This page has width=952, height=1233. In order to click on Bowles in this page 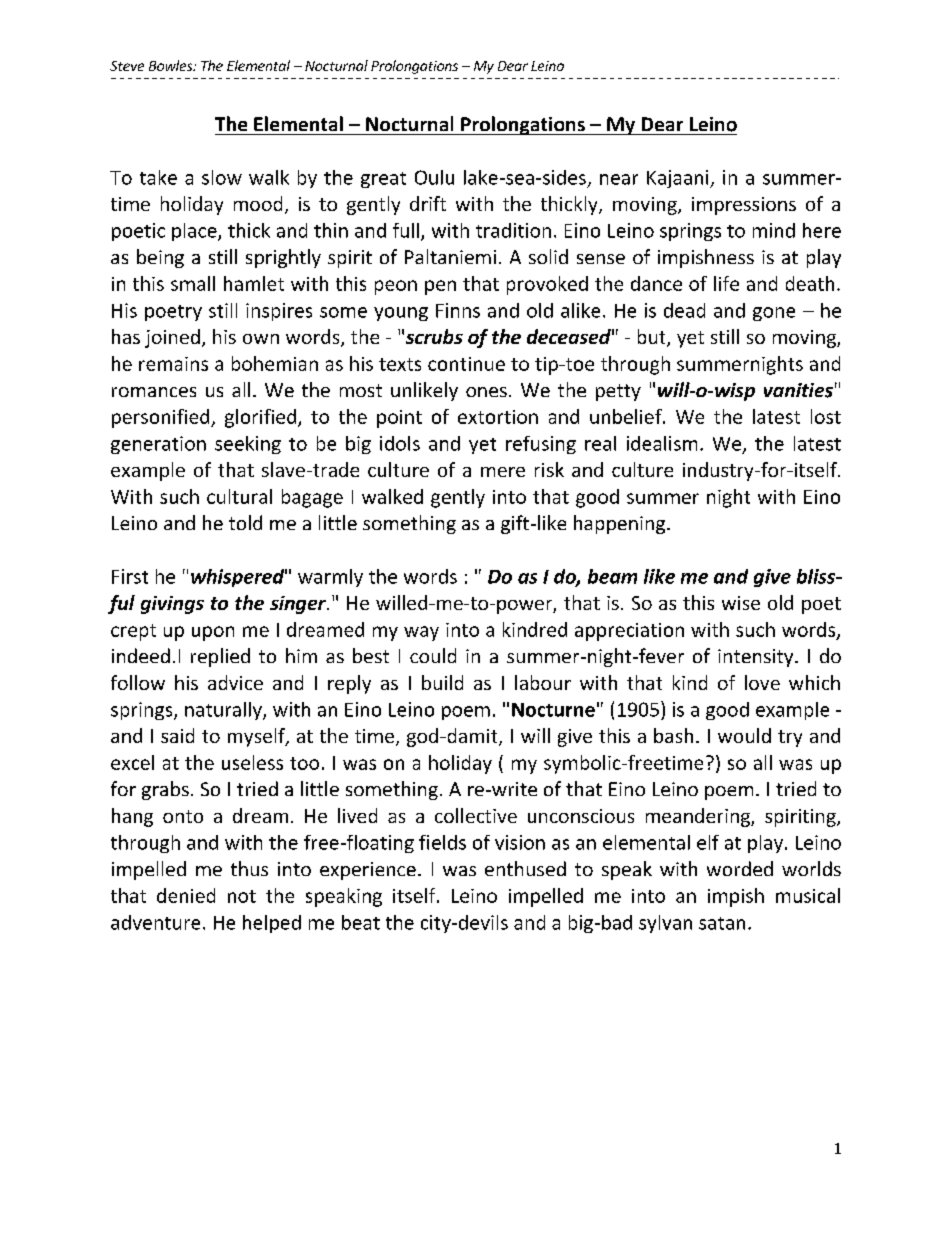, I will do `click(172, 65)`.
